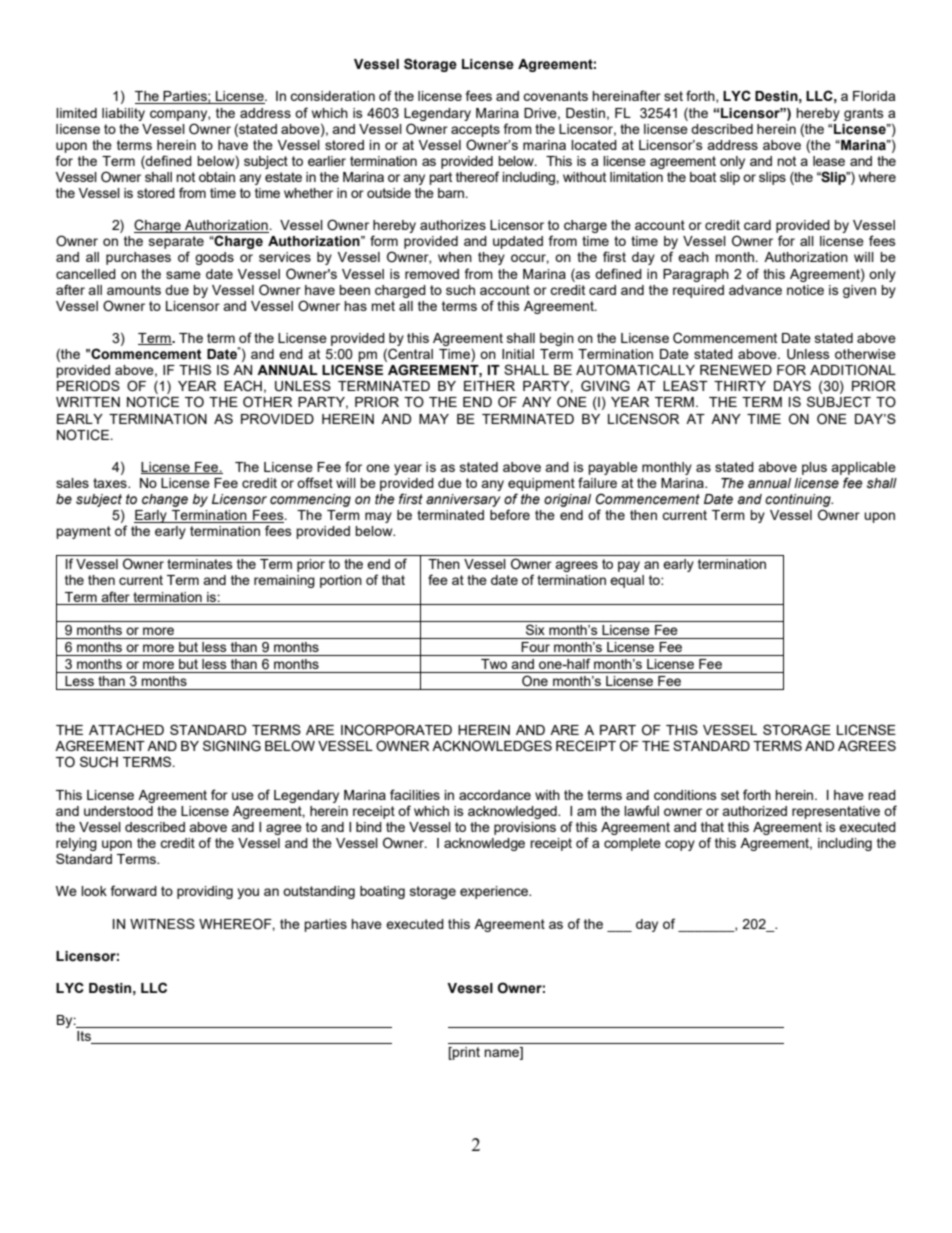 The width and height of the screenshot is (952, 1233). What do you see at coordinates (123, 114) in the screenshot?
I see `liability` at bounding box center [123, 114].
